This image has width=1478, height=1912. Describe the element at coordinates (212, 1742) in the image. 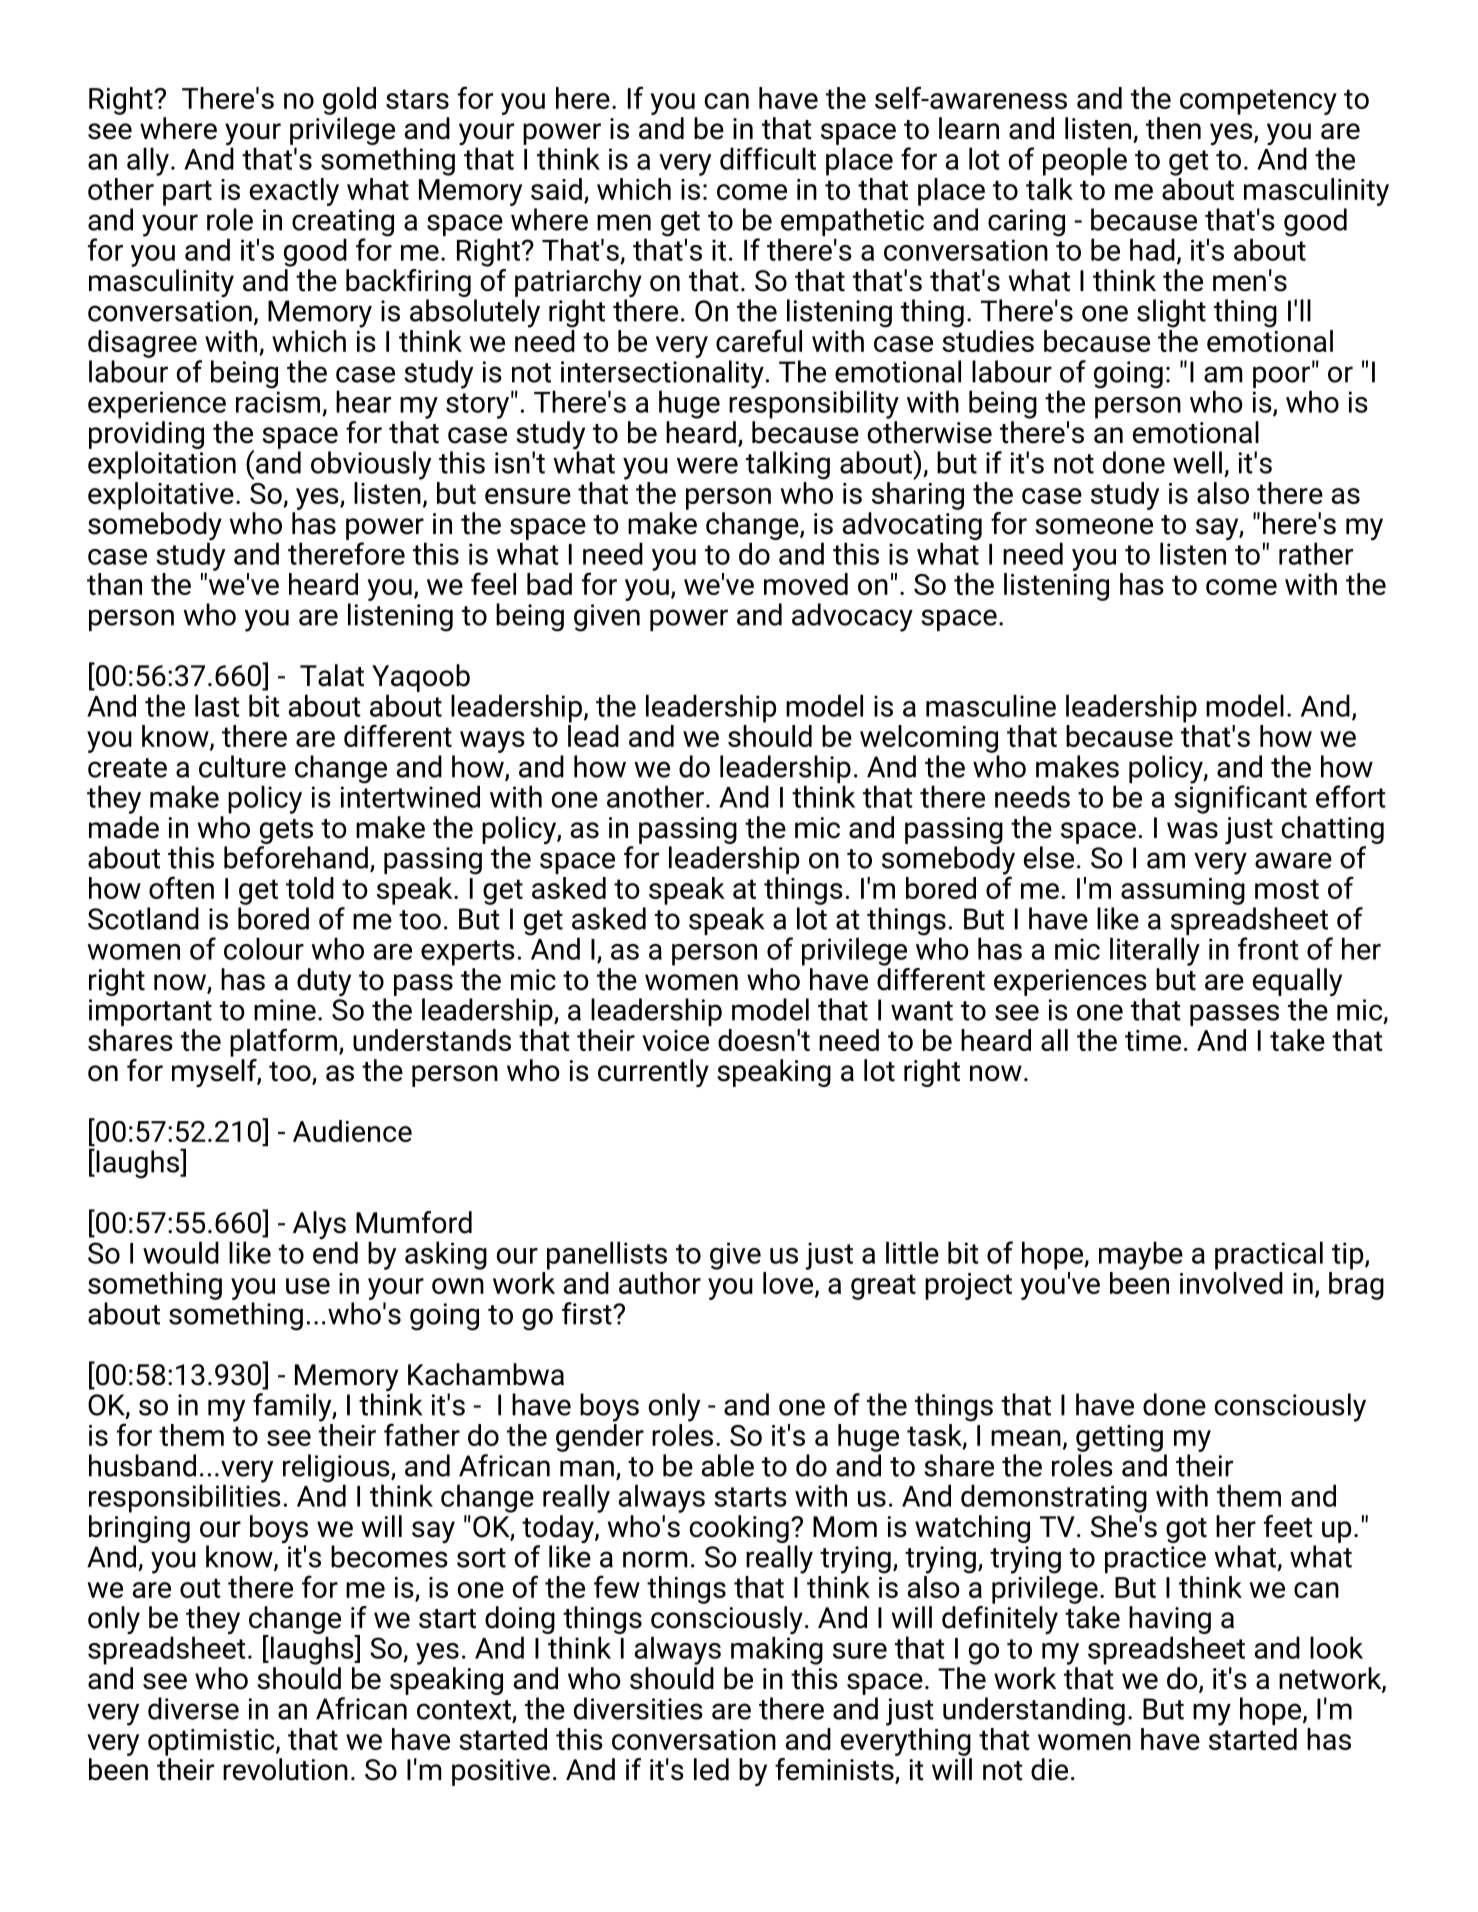

I see `optimistic` at that location.
